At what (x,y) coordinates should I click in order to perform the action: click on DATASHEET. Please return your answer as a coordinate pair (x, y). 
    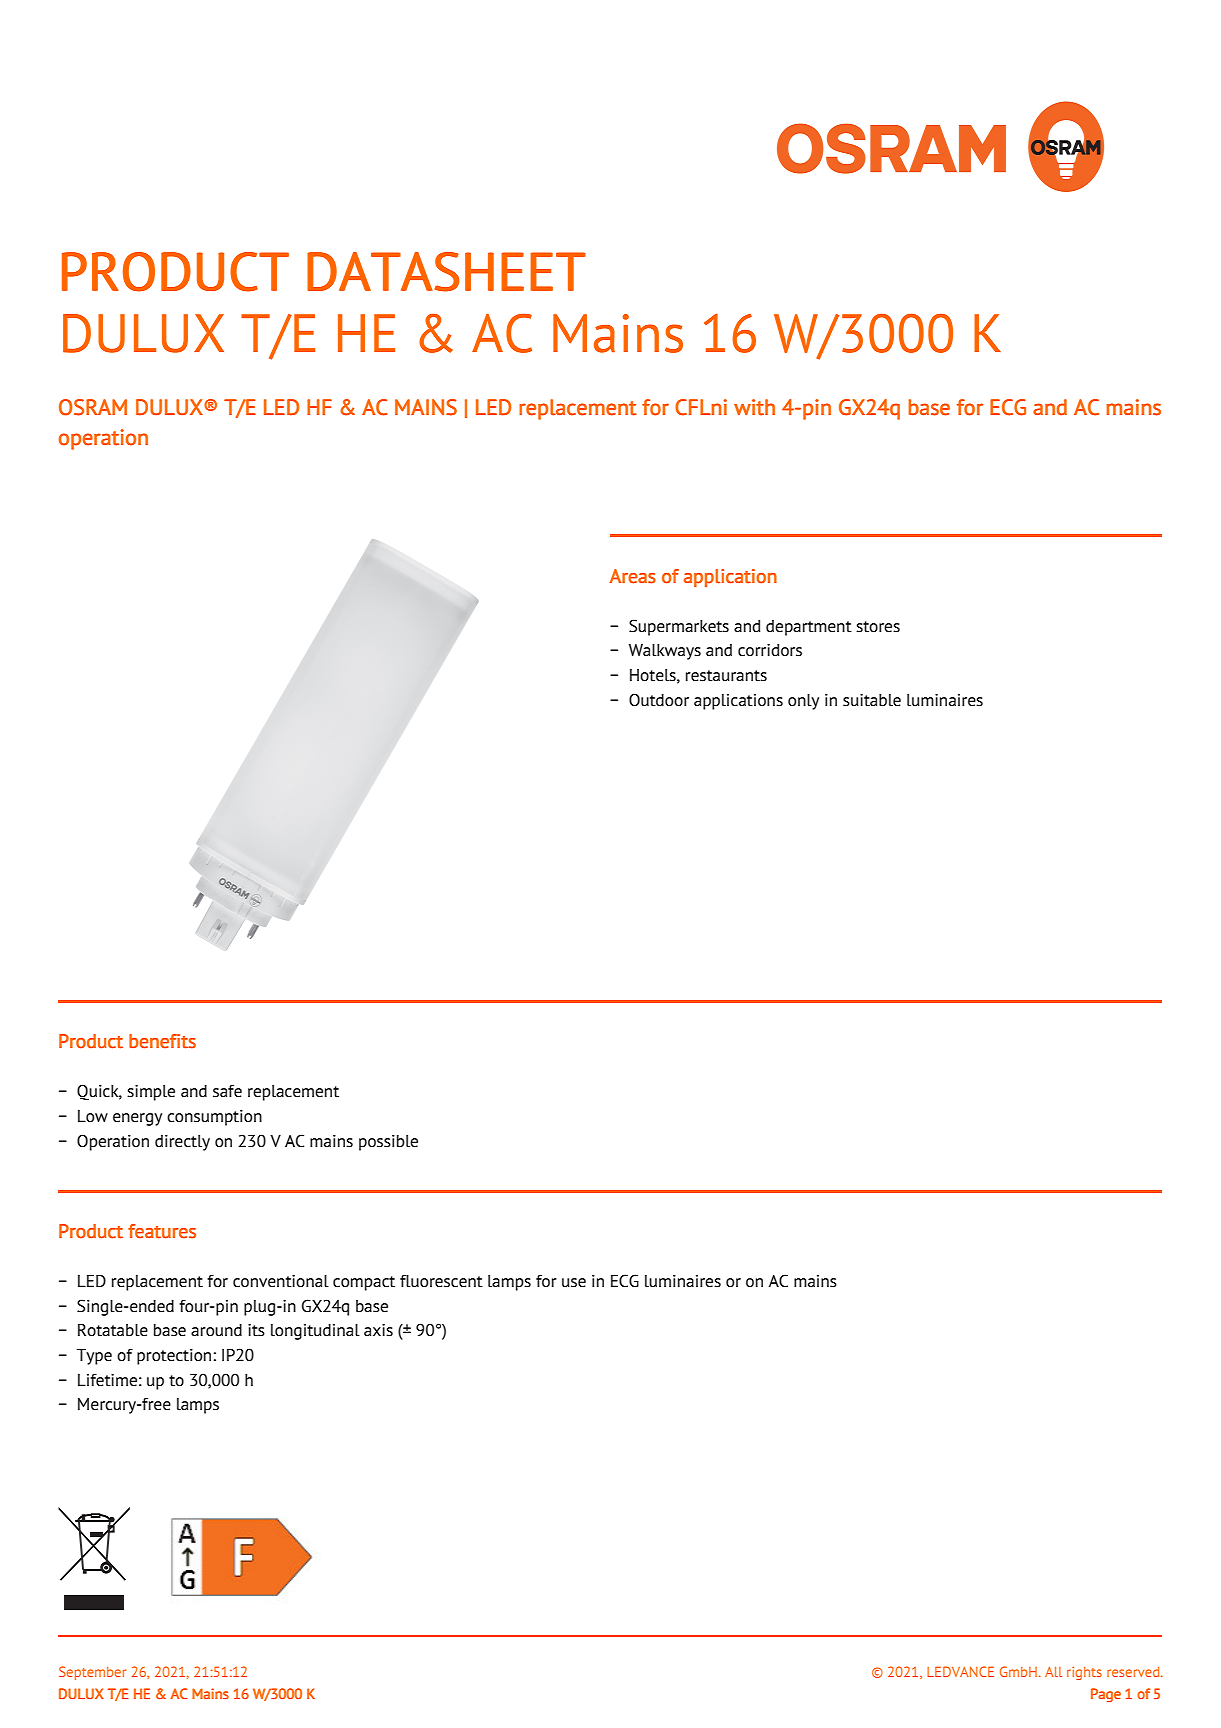
    Looking at the image, I should click on (446, 272).
